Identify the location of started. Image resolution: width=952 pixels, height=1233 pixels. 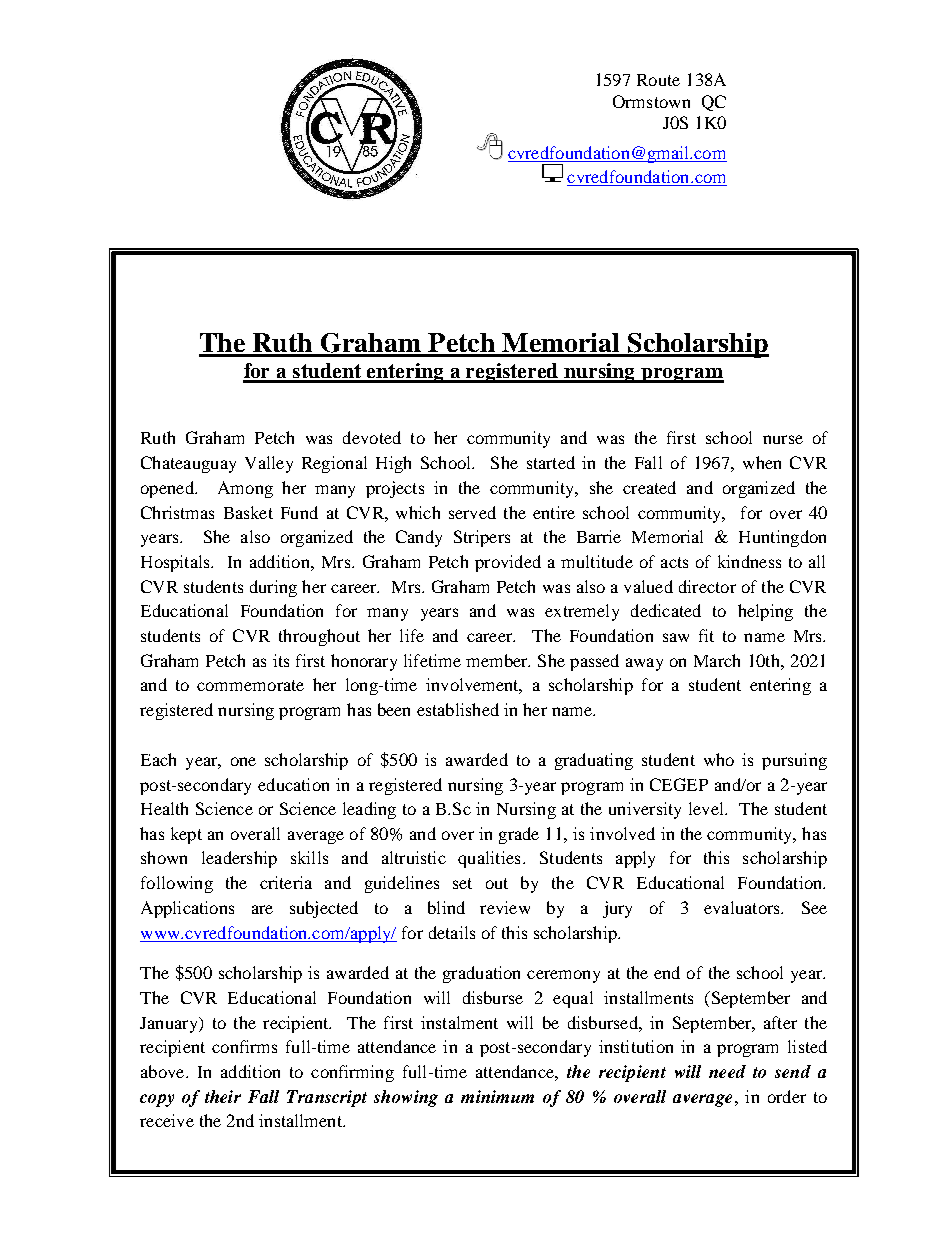
(551, 462).
